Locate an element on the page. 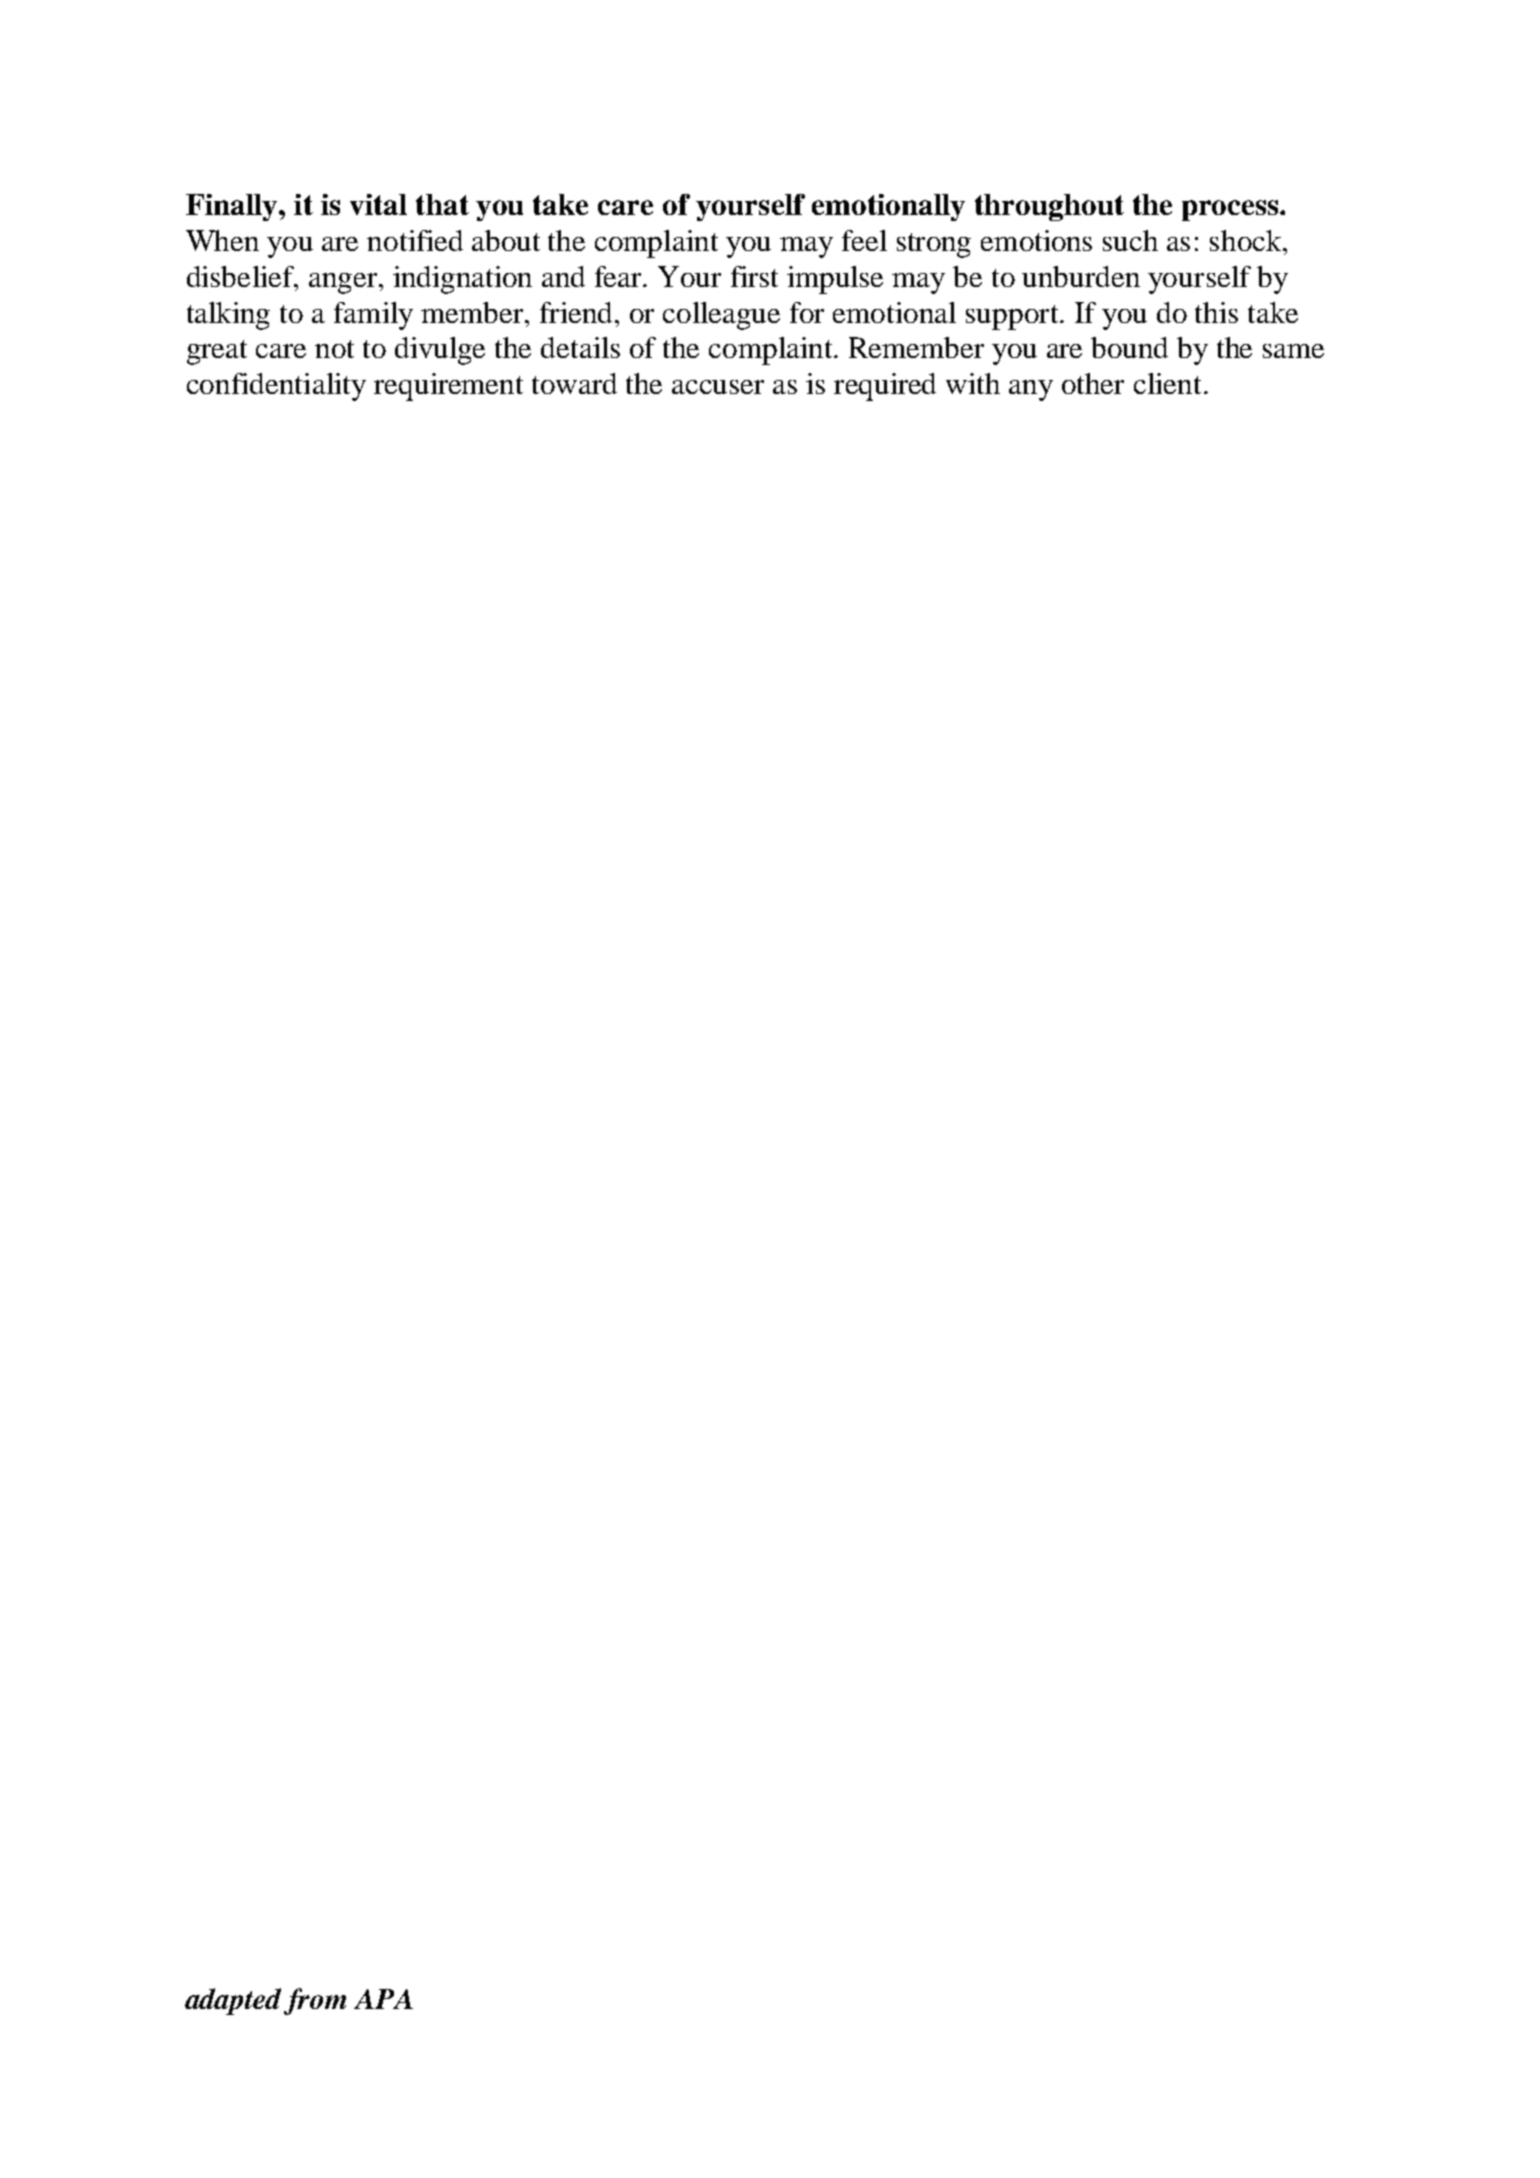  anger is located at coordinates (343, 283).
